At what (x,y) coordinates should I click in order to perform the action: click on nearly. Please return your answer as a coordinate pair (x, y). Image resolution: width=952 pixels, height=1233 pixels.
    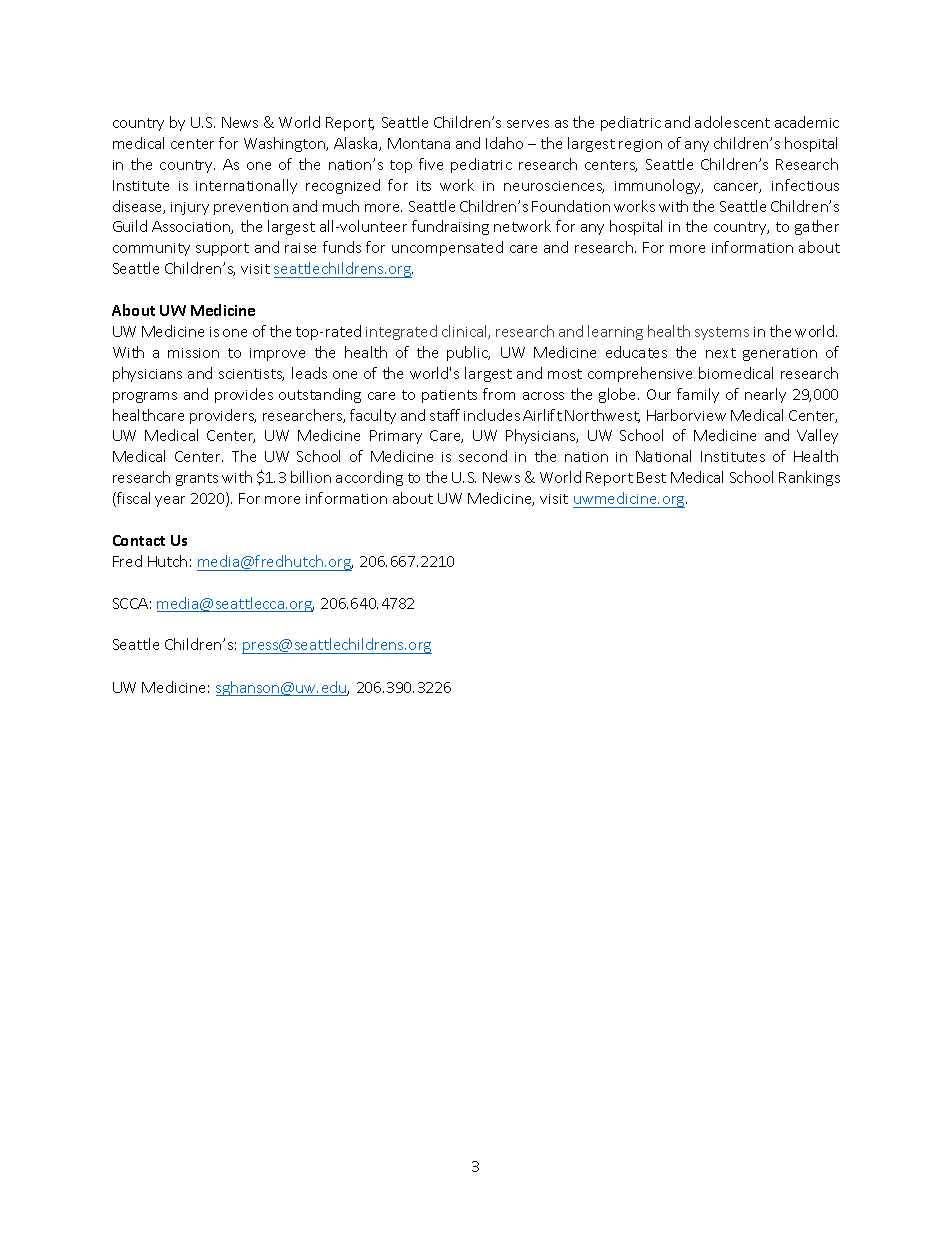
    Looking at the image, I should click on (765, 395).
